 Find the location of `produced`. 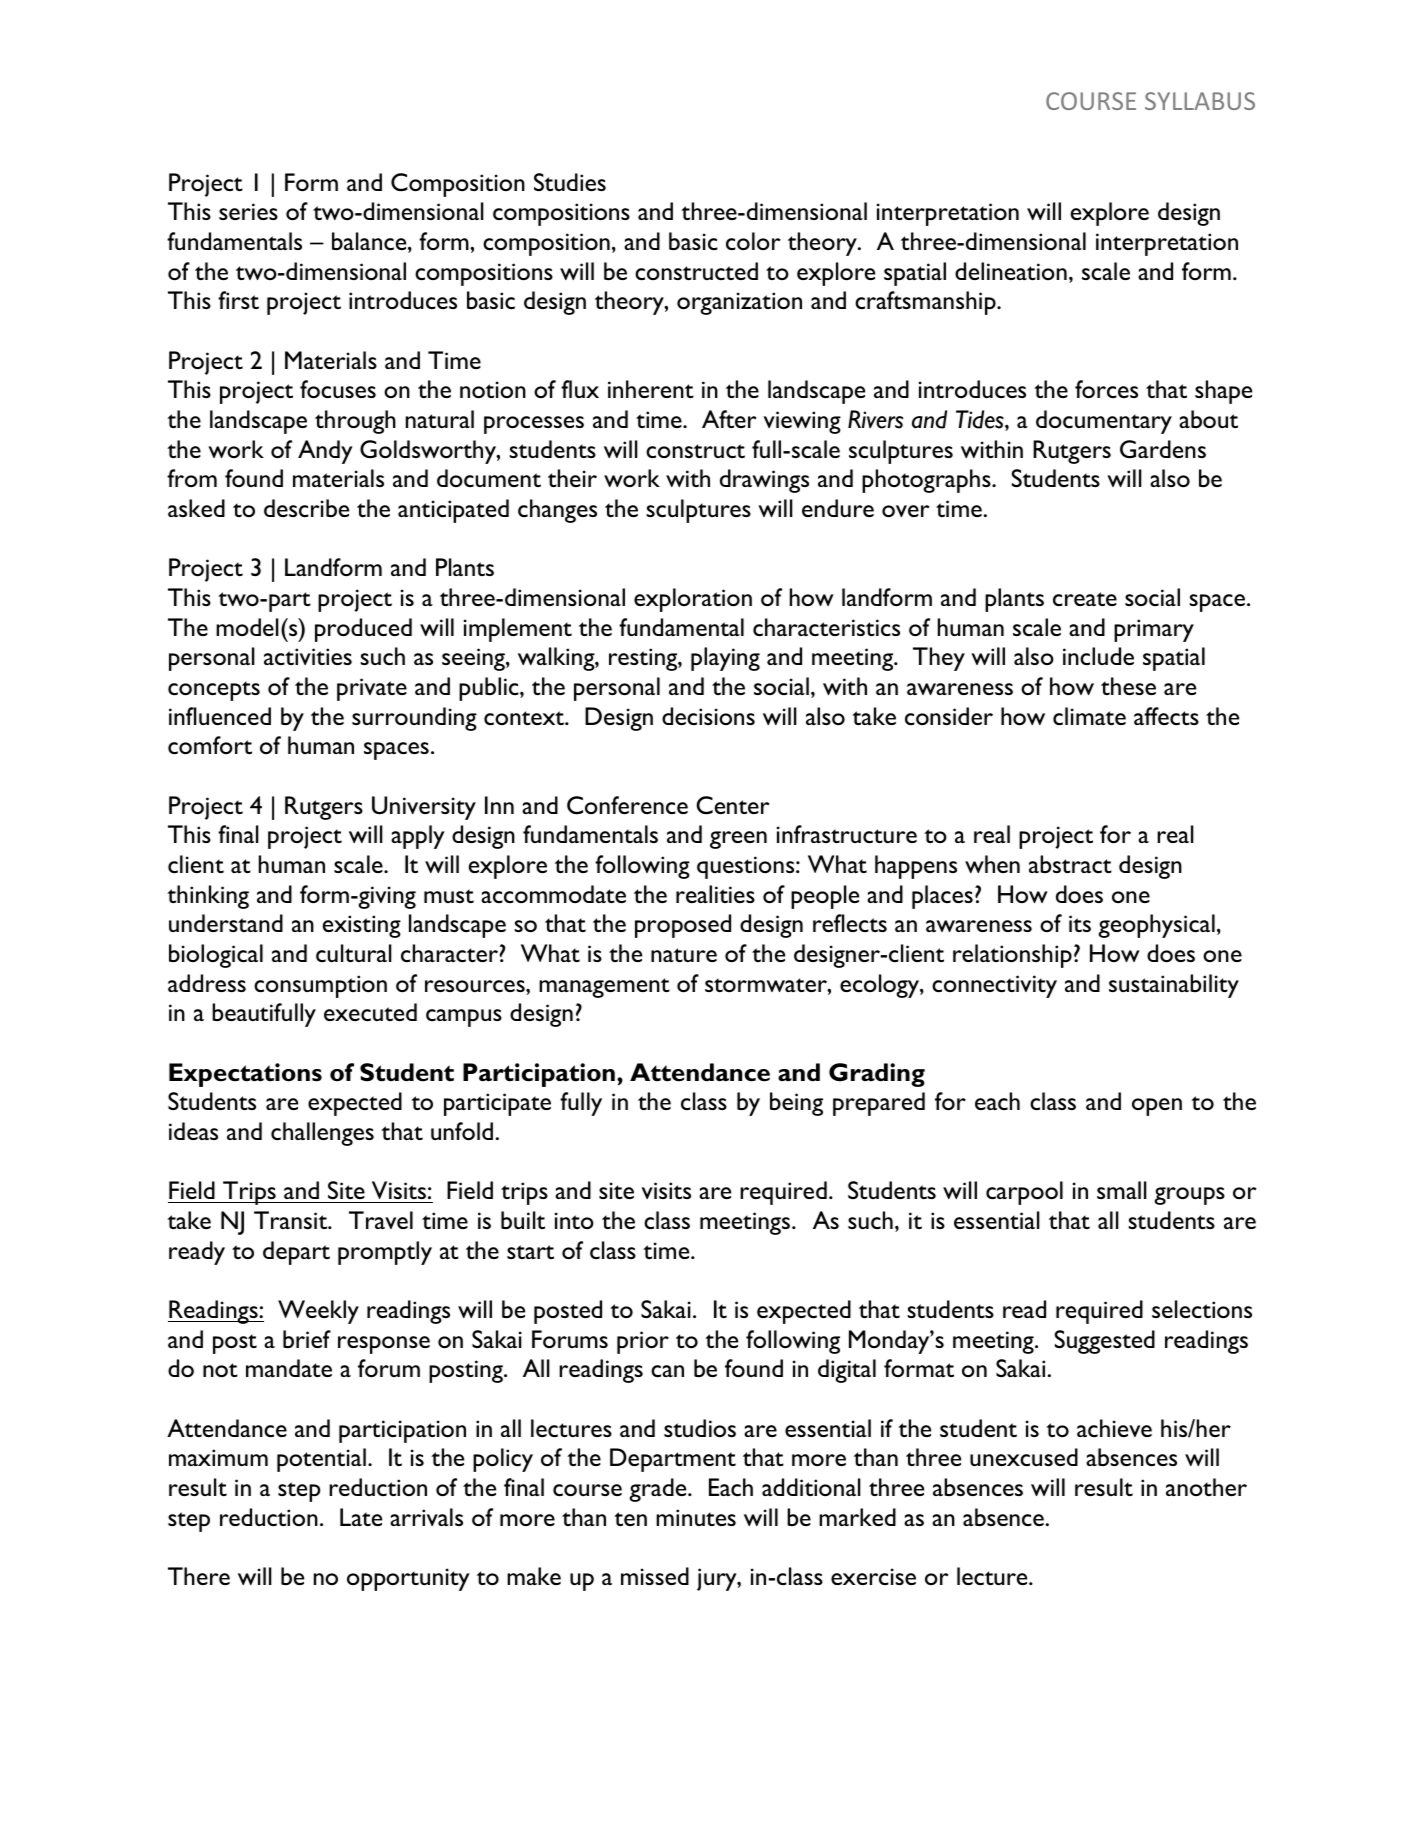

produced is located at coordinates (363, 630).
